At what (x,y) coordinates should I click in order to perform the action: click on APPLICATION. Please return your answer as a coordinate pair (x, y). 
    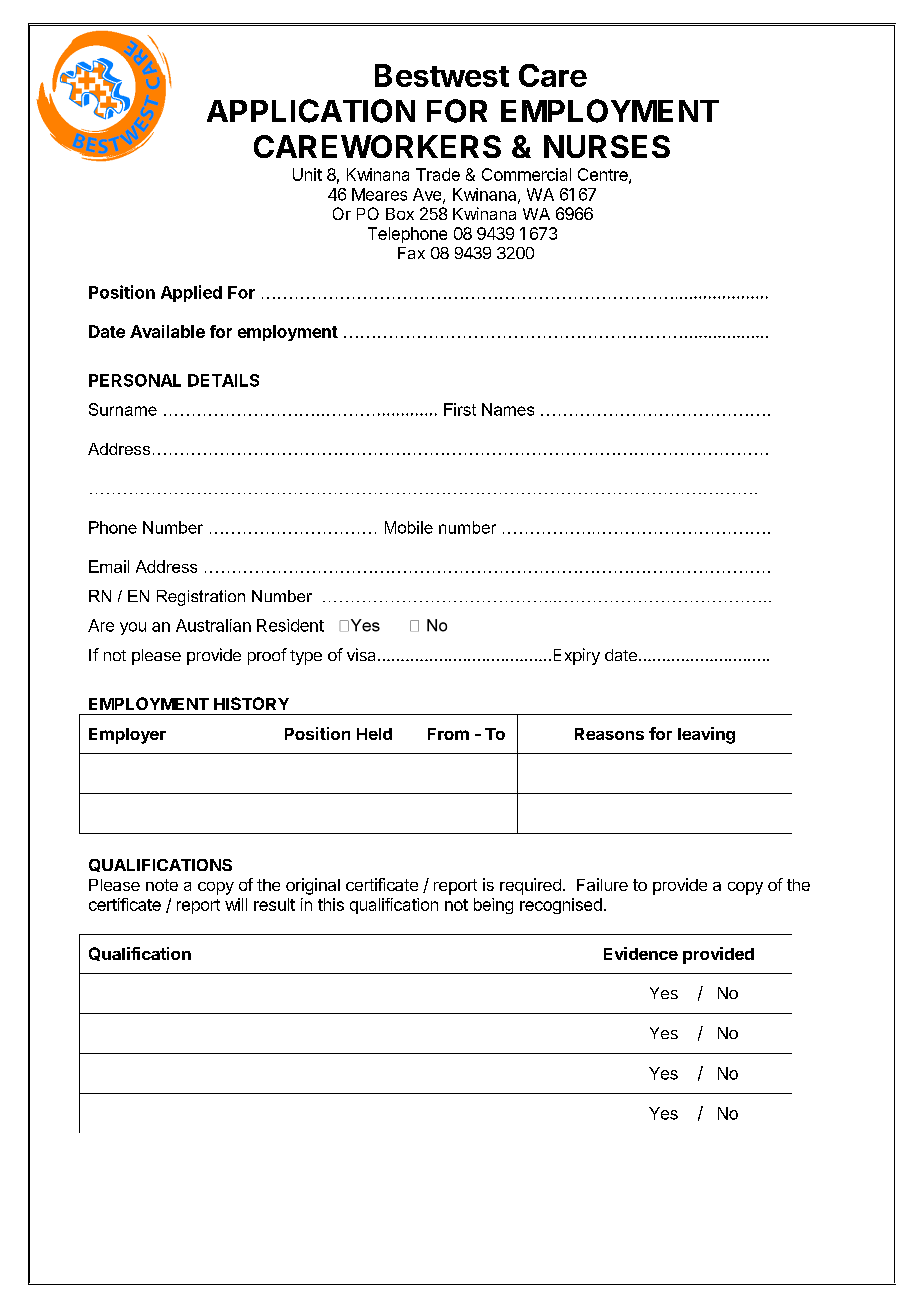
    Looking at the image, I should click on (311, 111).
